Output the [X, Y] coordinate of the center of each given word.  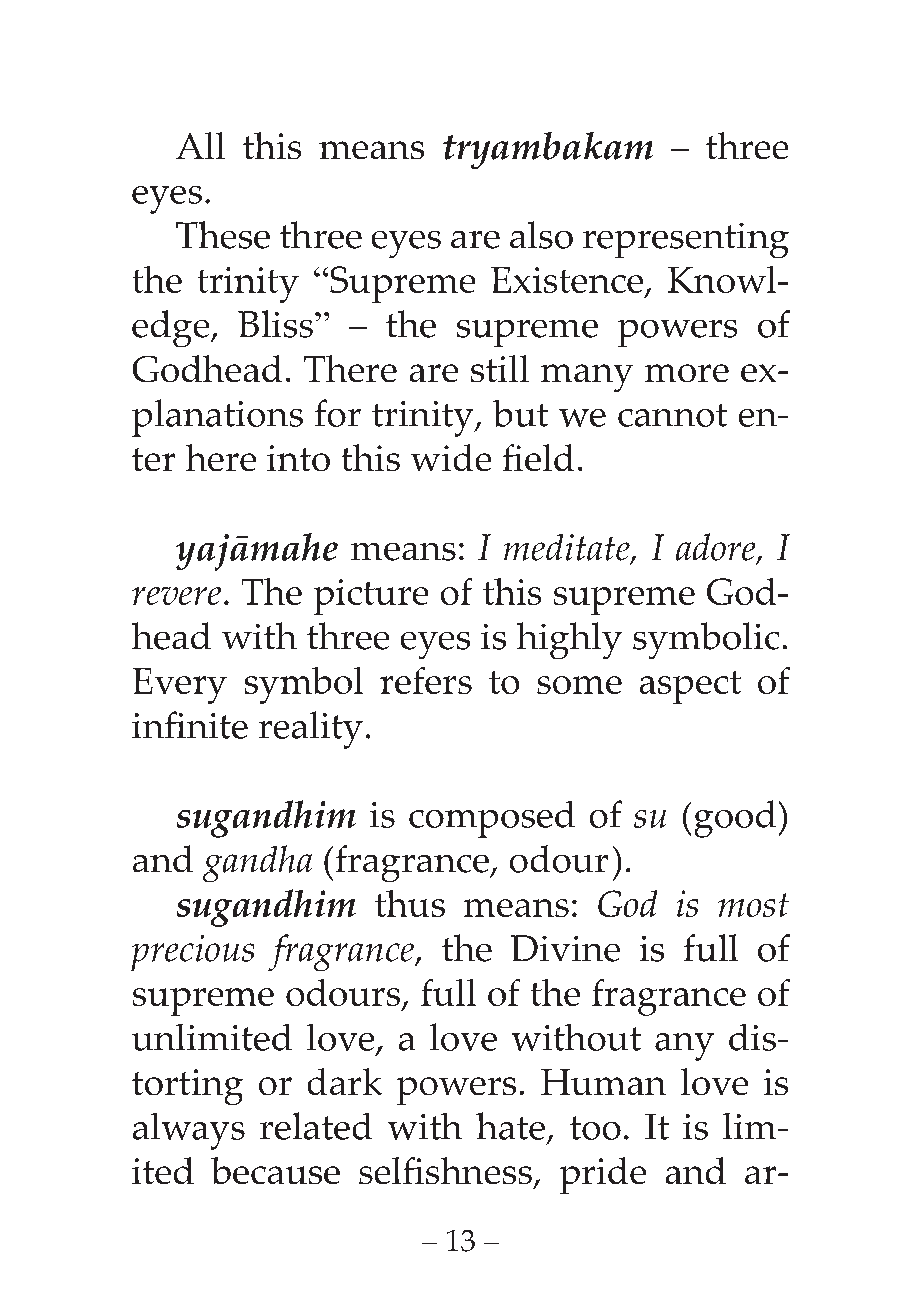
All [200, 145]
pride [603, 1175]
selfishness [445, 1170]
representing [686, 240]
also [541, 235]
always [189, 1131]
